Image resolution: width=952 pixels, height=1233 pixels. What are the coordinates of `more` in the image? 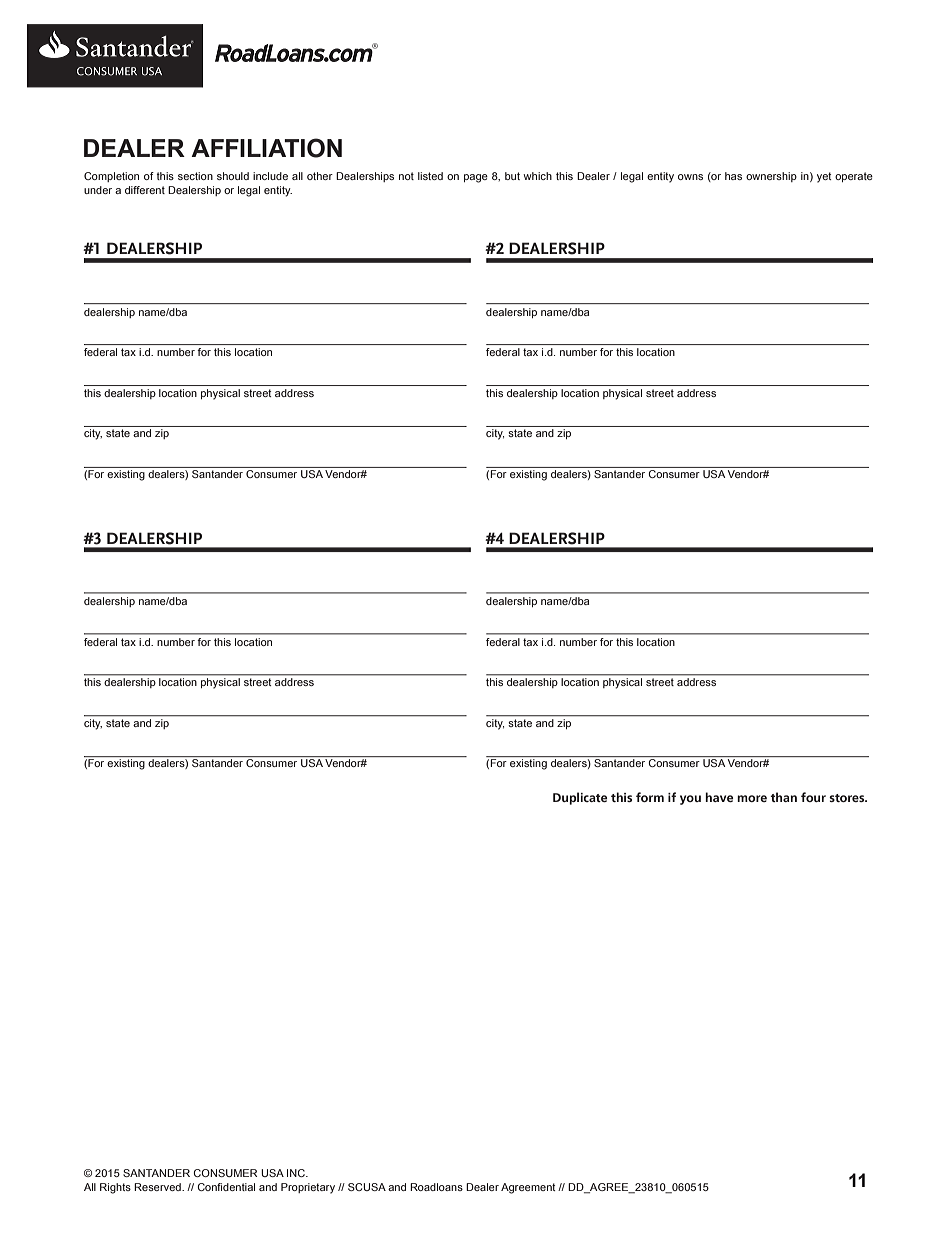 It's located at (752, 798).
